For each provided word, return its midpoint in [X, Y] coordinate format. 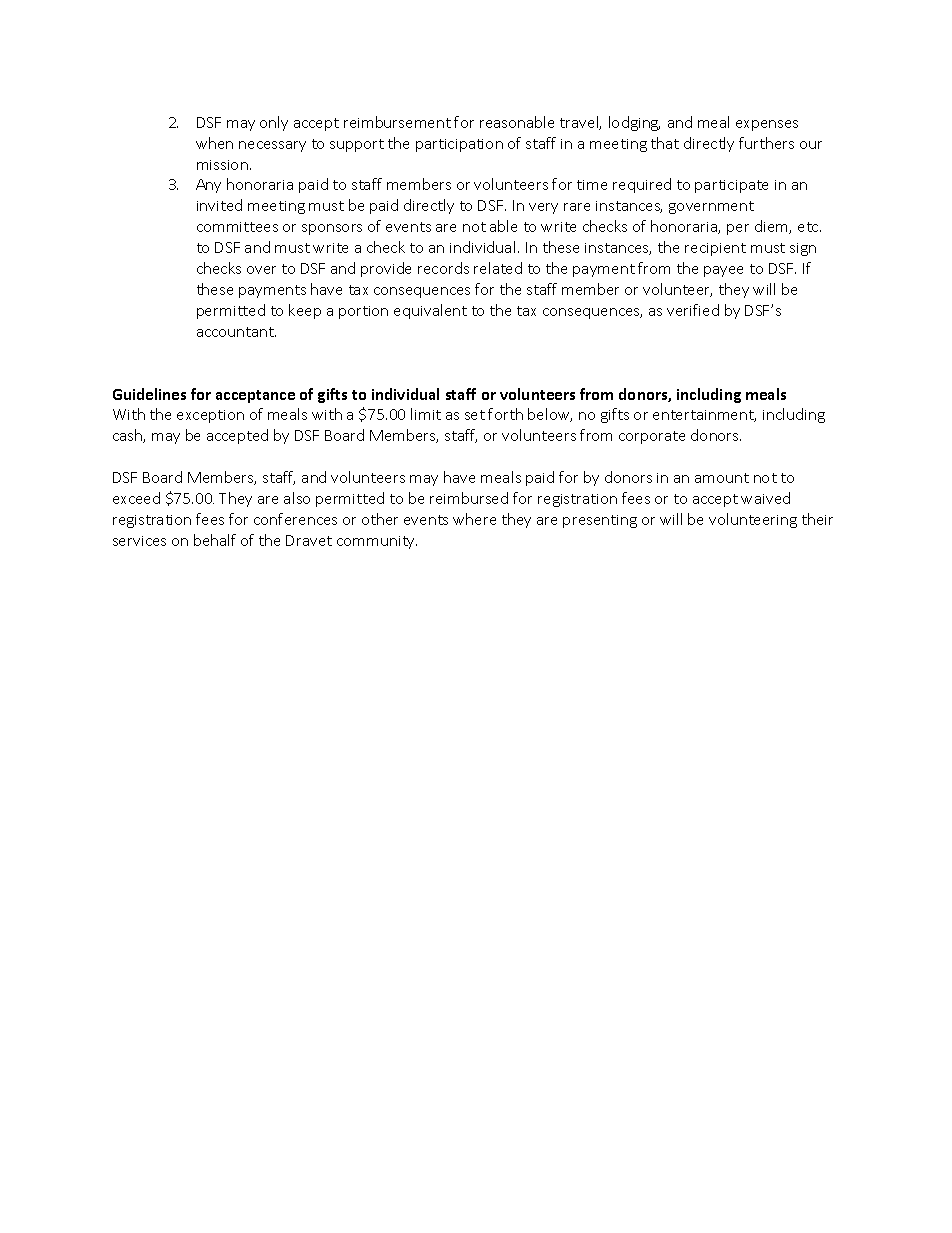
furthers [766, 143]
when [214, 143]
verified [693, 310]
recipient [715, 249]
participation [459, 145]
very [543, 208]
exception [210, 416]
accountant [236, 332]
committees [237, 227]
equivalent [430, 311]
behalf [215, 540]
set [475, 415]
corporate [652, 437]
